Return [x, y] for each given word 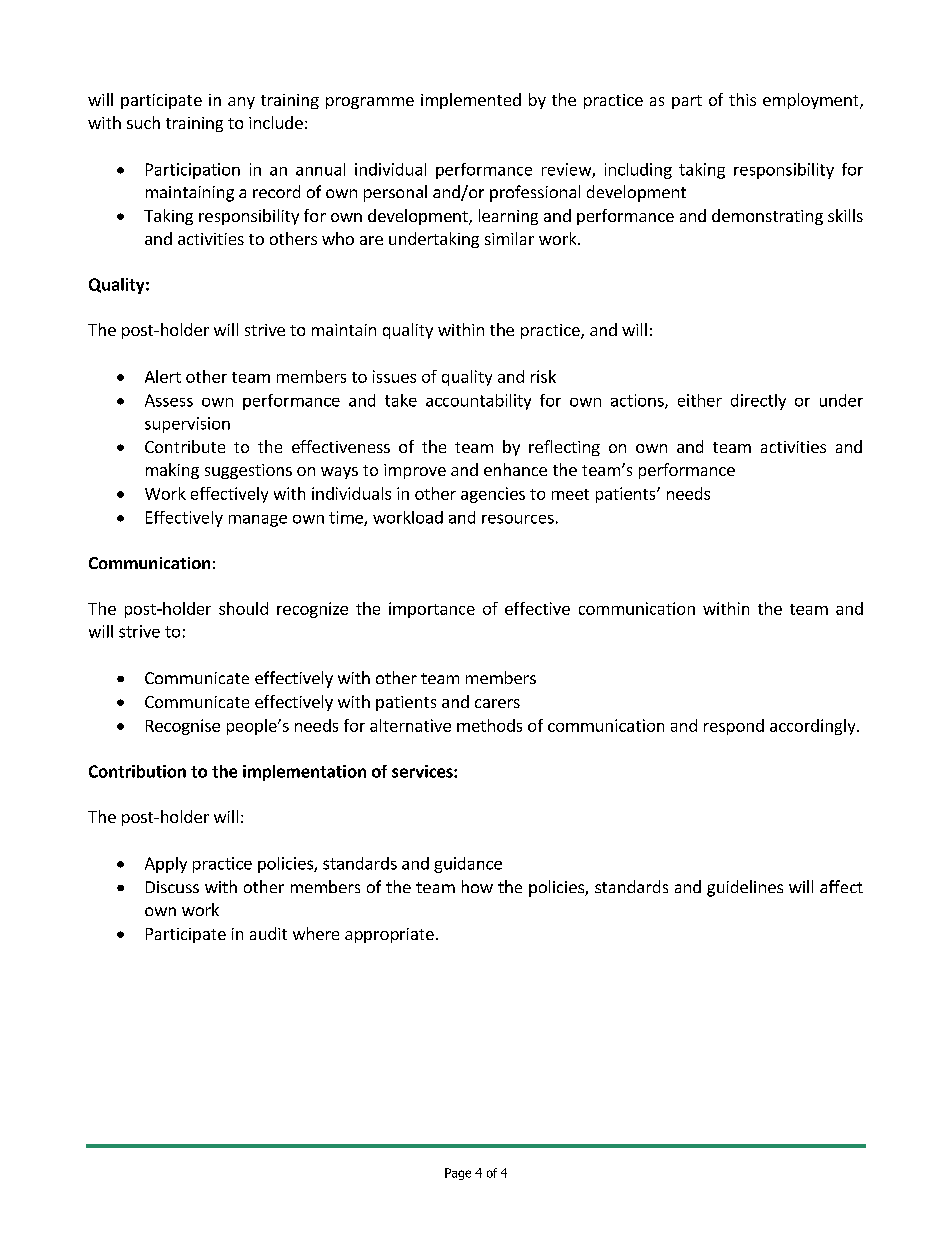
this [742, 99]
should [243, 608]
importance [432, 610]
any [241, 103]
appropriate [389, 935]
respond [734, 727]
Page [458, 1174]
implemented [471, 101]
